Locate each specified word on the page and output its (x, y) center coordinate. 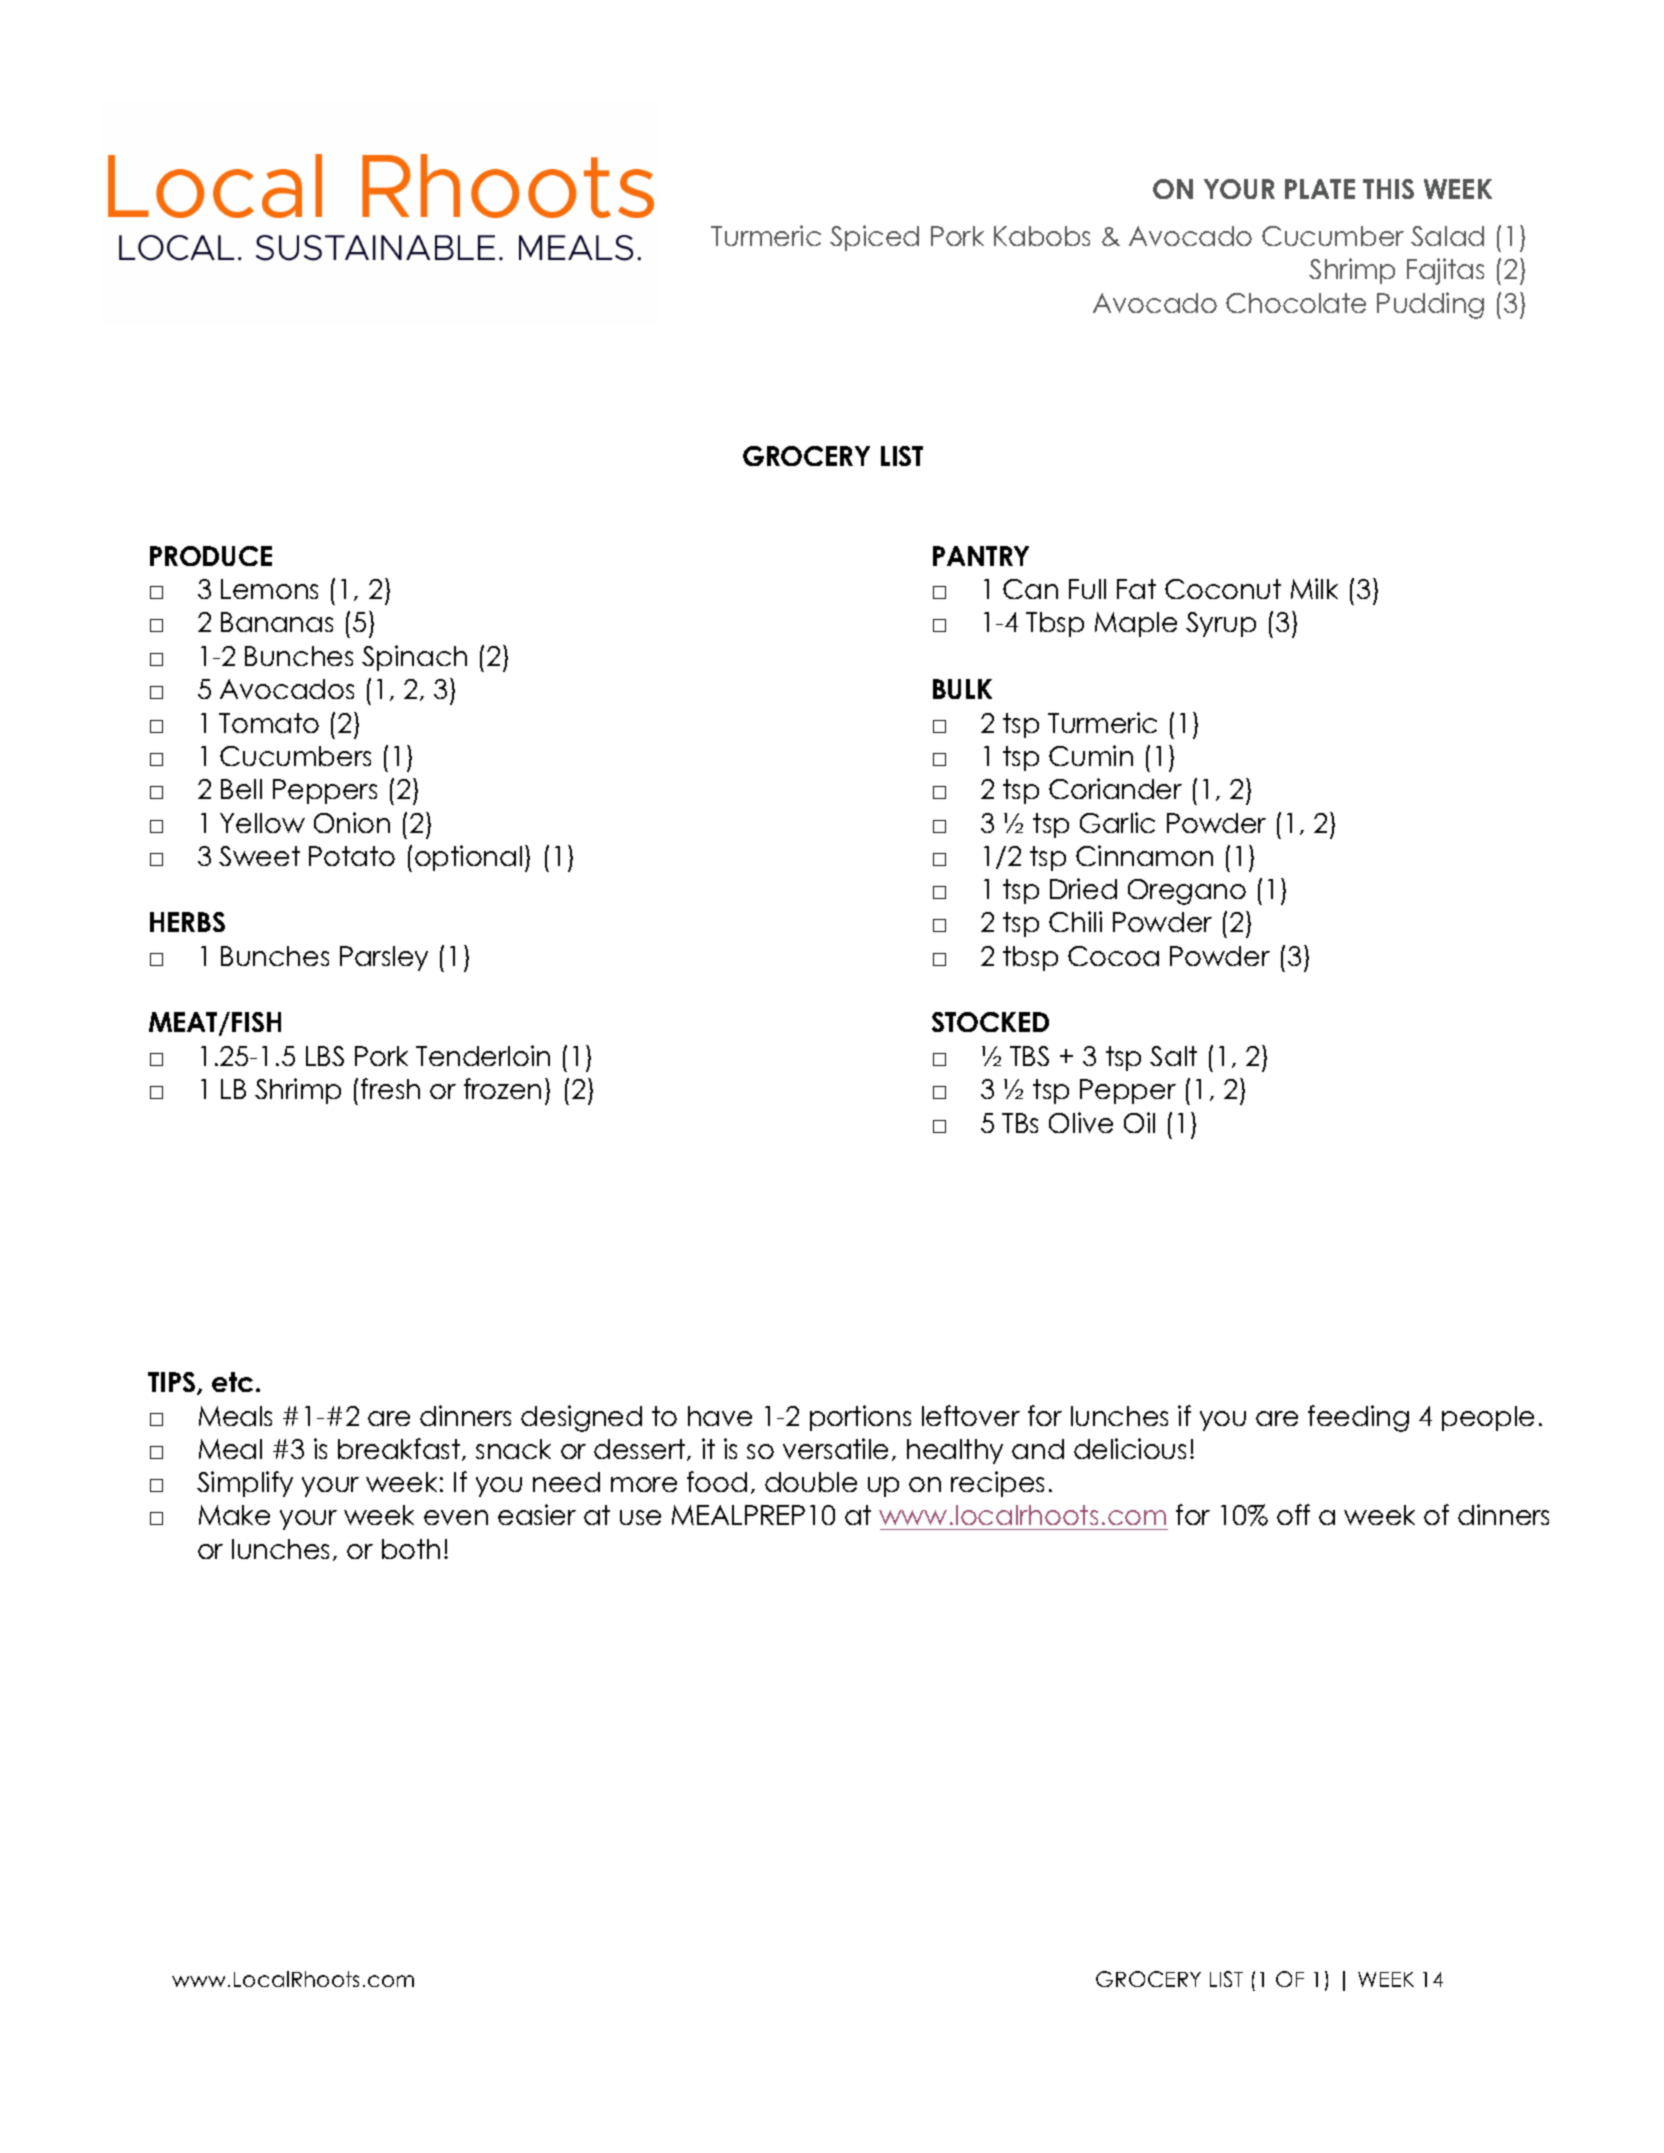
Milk (1314, 588)
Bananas (277, 622)
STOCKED (990, 1022)
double (811, 1482)
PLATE (1320, 189)
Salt (1173, 1056)
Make (234, 1515)
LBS (325, 1056)
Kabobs (1042, 236)
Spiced (874, 238)
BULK (962, 689)
